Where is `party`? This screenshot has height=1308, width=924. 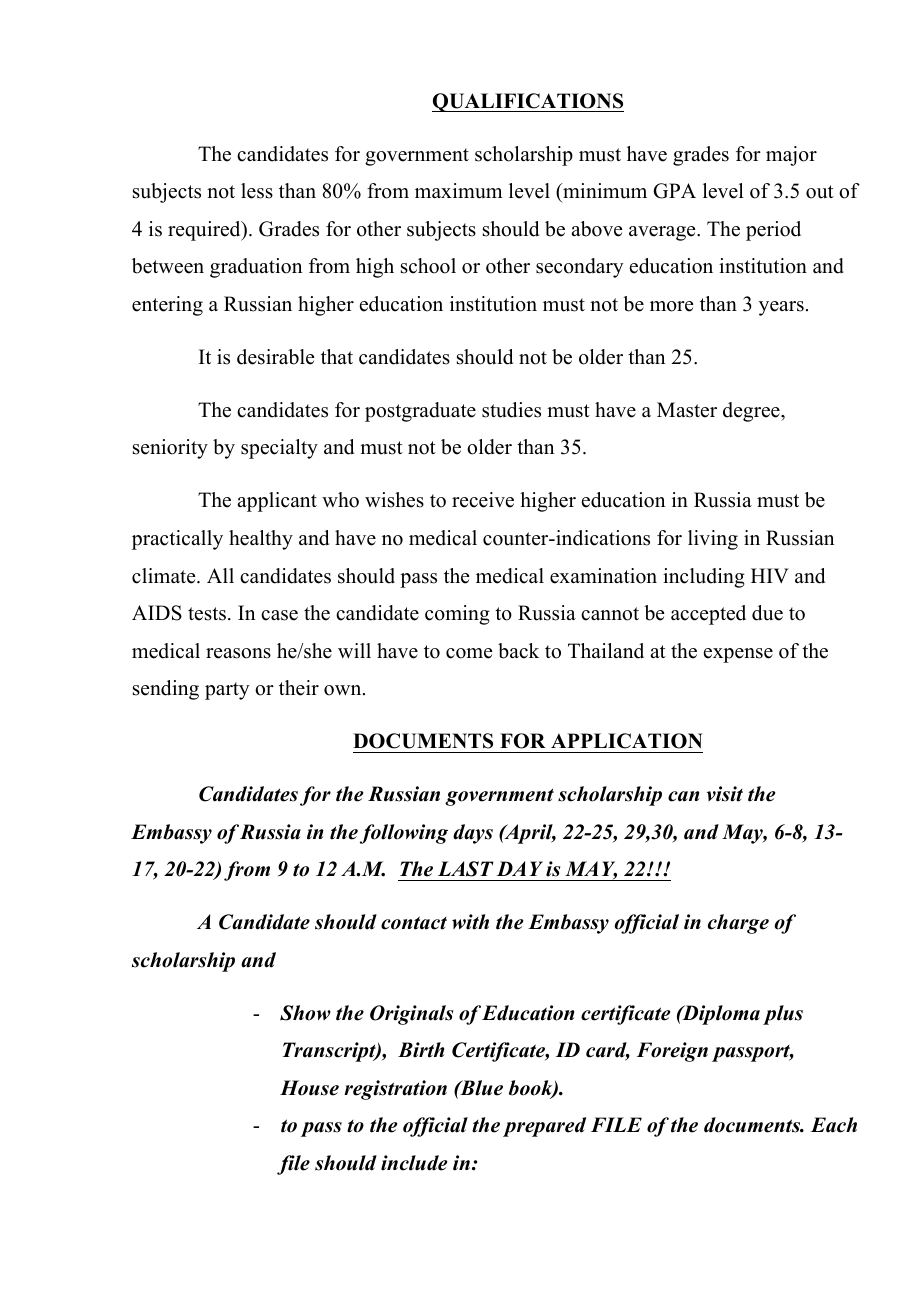 party is located at coordinates (227, 691).
